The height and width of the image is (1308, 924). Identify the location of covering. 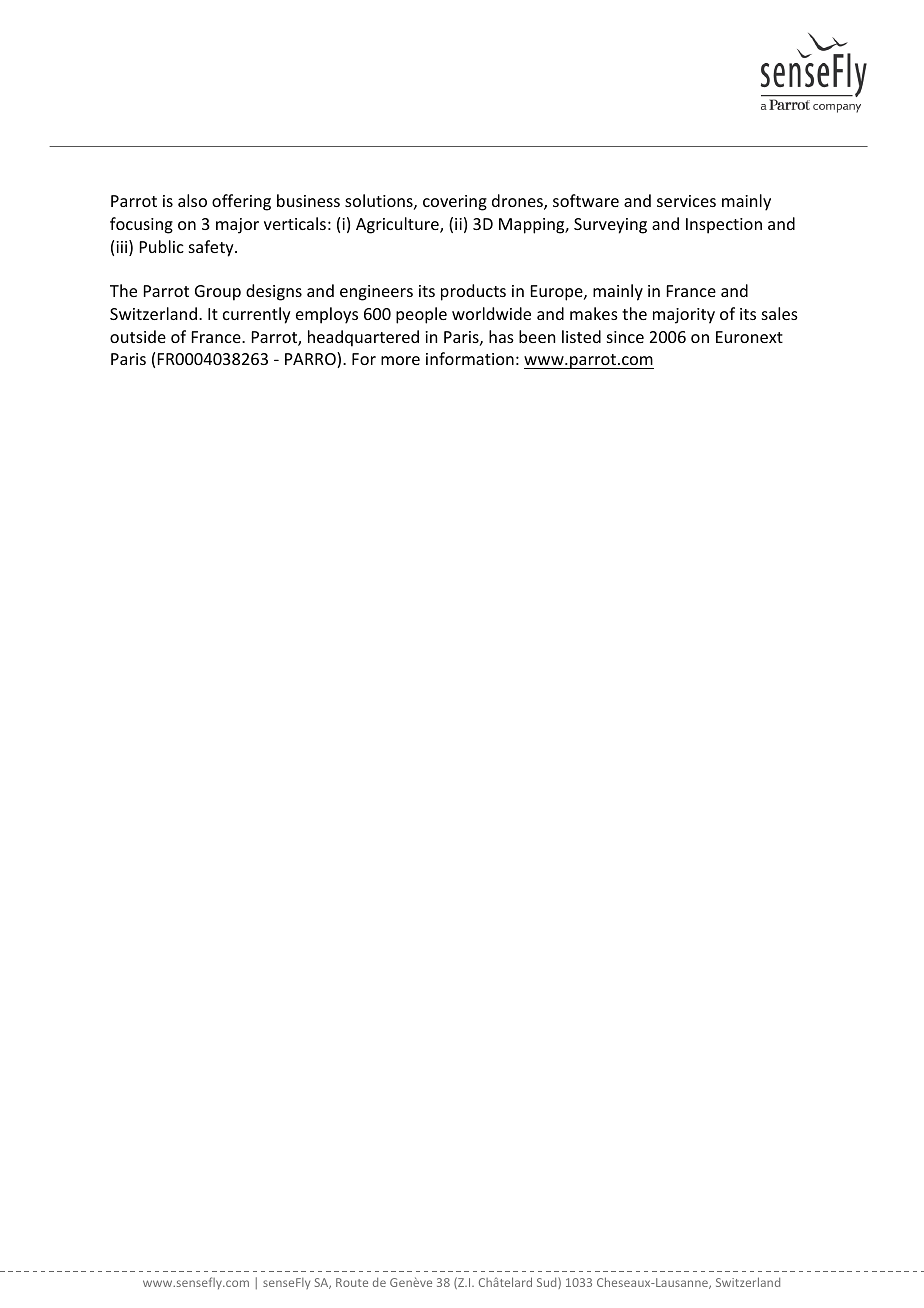
(455, 203).
